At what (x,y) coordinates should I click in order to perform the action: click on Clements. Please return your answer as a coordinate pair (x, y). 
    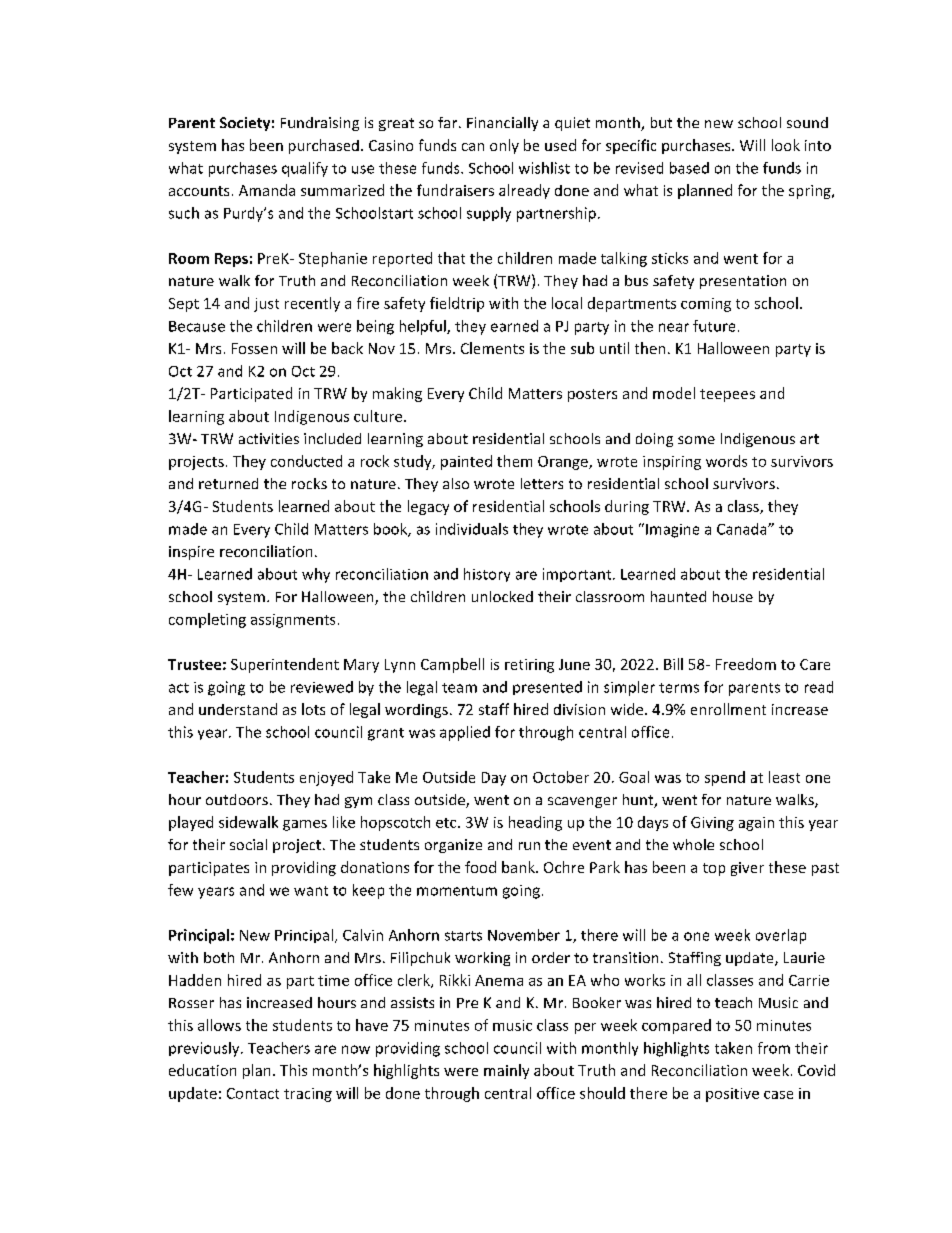
    Looking at the image, I should click on (492, 348).
